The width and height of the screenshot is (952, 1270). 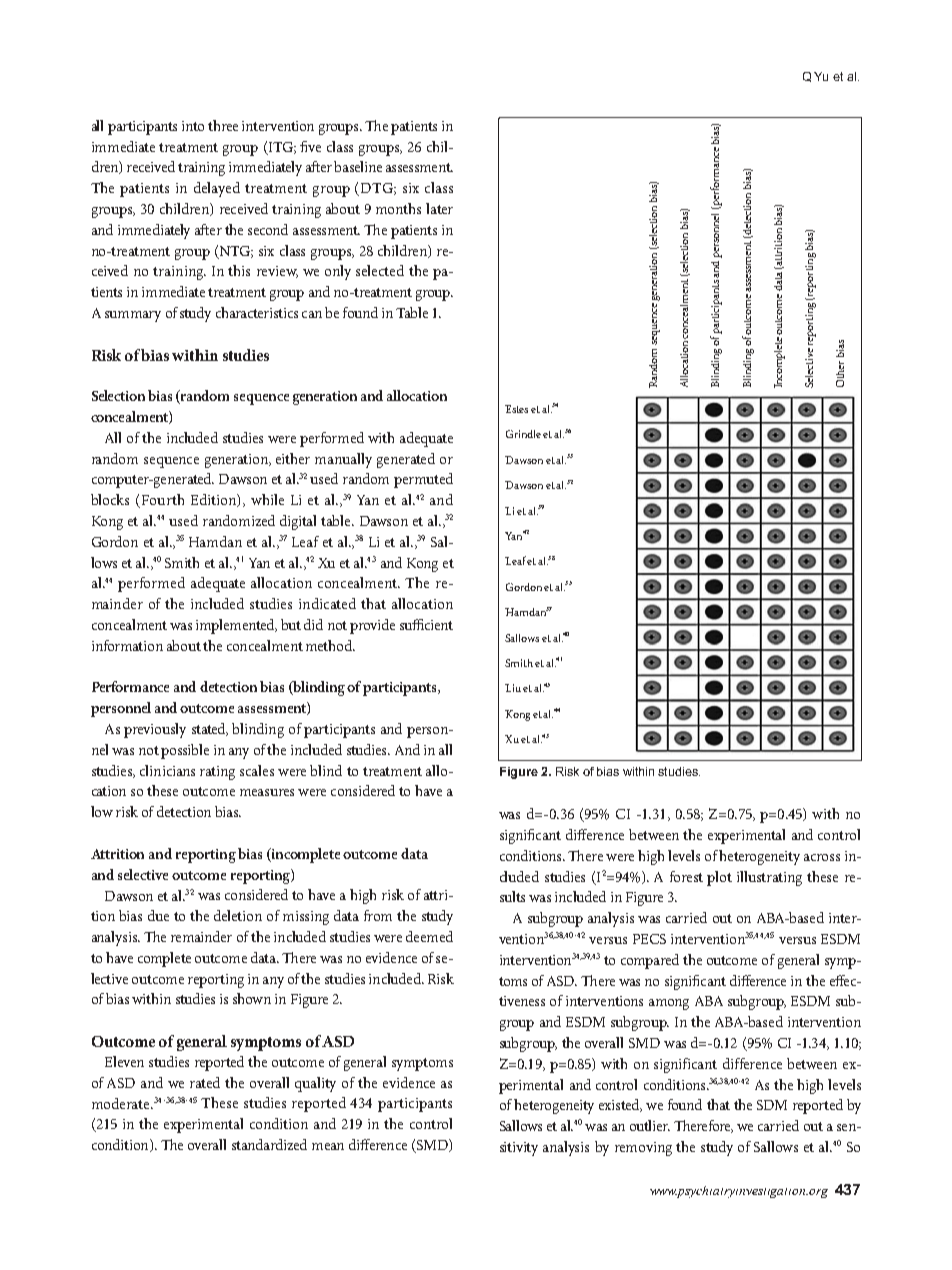 What do you see at coordinates (439, 208) in the screenshot?
I see `later` at bounding box center [439, 208].
